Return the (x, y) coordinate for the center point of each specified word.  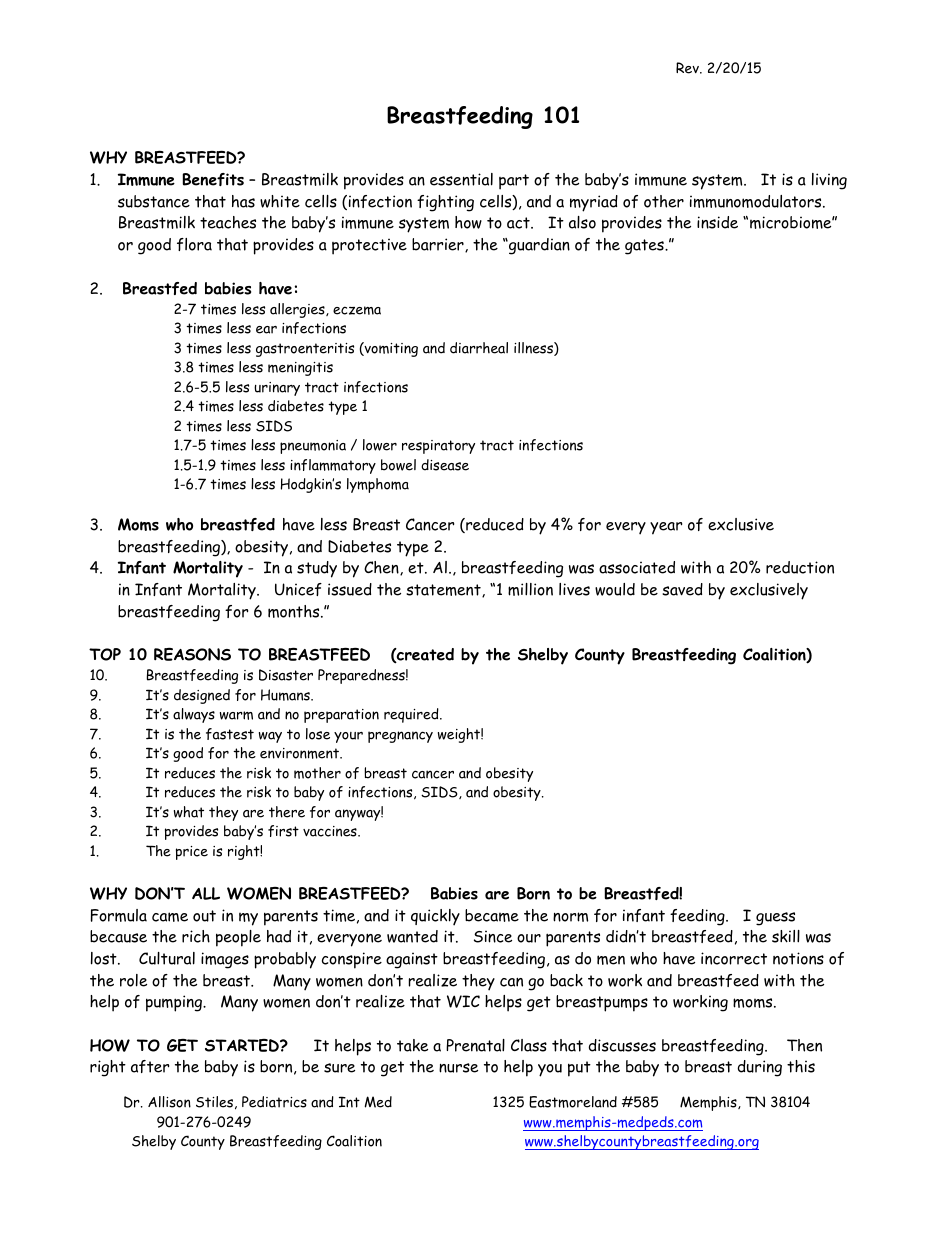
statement (444, 590)
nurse (458, 1068)
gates (645, 247)
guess (775, 919)
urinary (277, 389)
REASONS (192, 654)
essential (461, 179)
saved (682, 589)
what (189, 812)
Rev (688, 68)
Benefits (213, 179)
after (150, 1066)
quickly (435, 917)
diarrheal (479, 348)
